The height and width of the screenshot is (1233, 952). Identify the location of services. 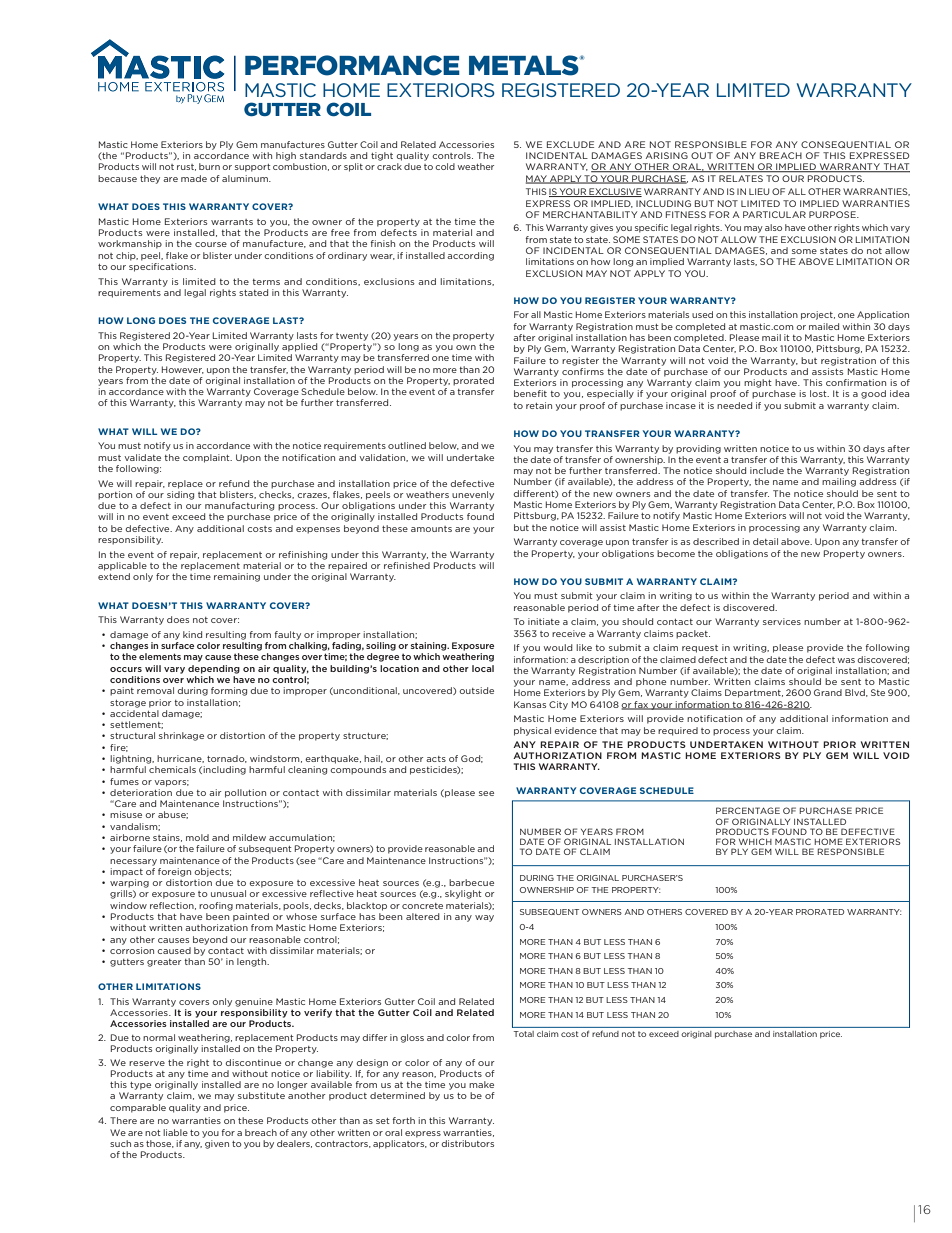
(782, 621).
